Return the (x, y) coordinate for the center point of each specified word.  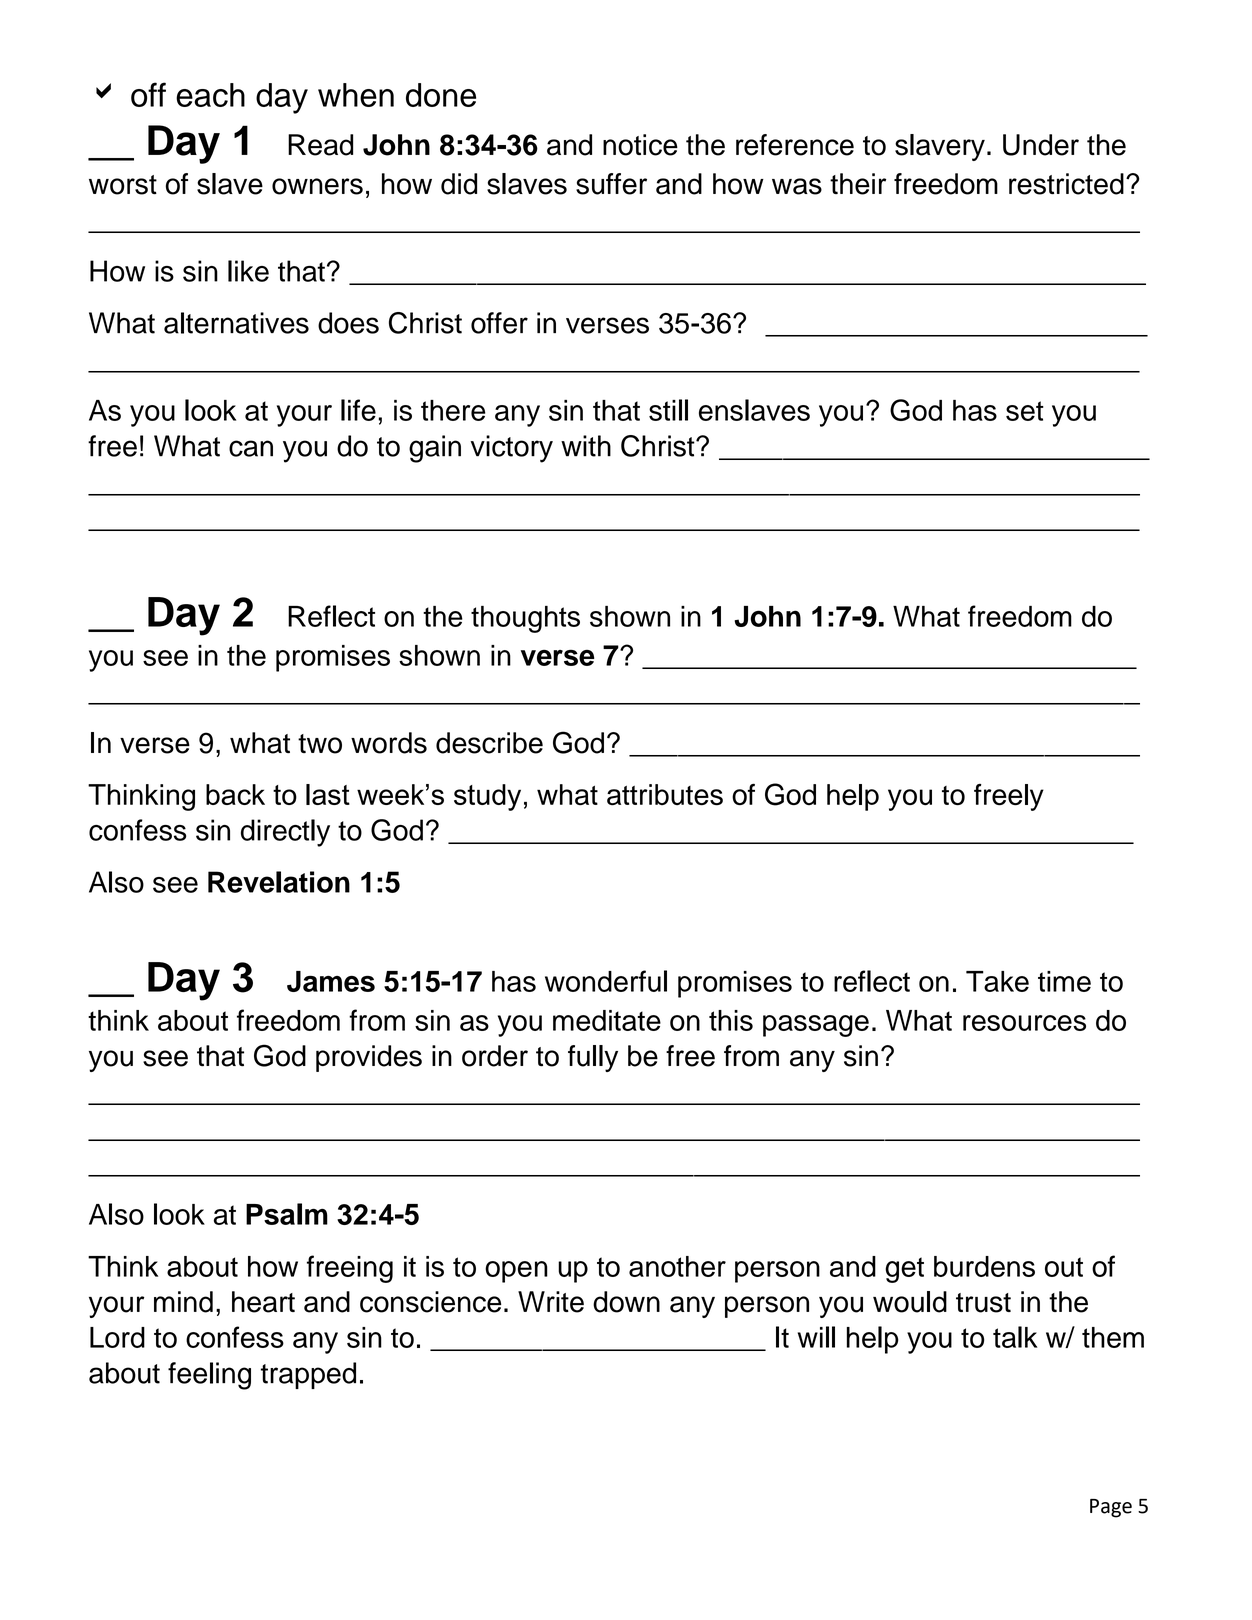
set (1025, 411)
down (626, 1302)
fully (593, 1058)
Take (997, 981)
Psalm (287, 1214)
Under (1041, 145)
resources (1024, 1023)
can (251, 448)
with (586, 446)
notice (640, 145)
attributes (665, 795)
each (210, 95)
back (235, 794)
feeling (209, 1376)
